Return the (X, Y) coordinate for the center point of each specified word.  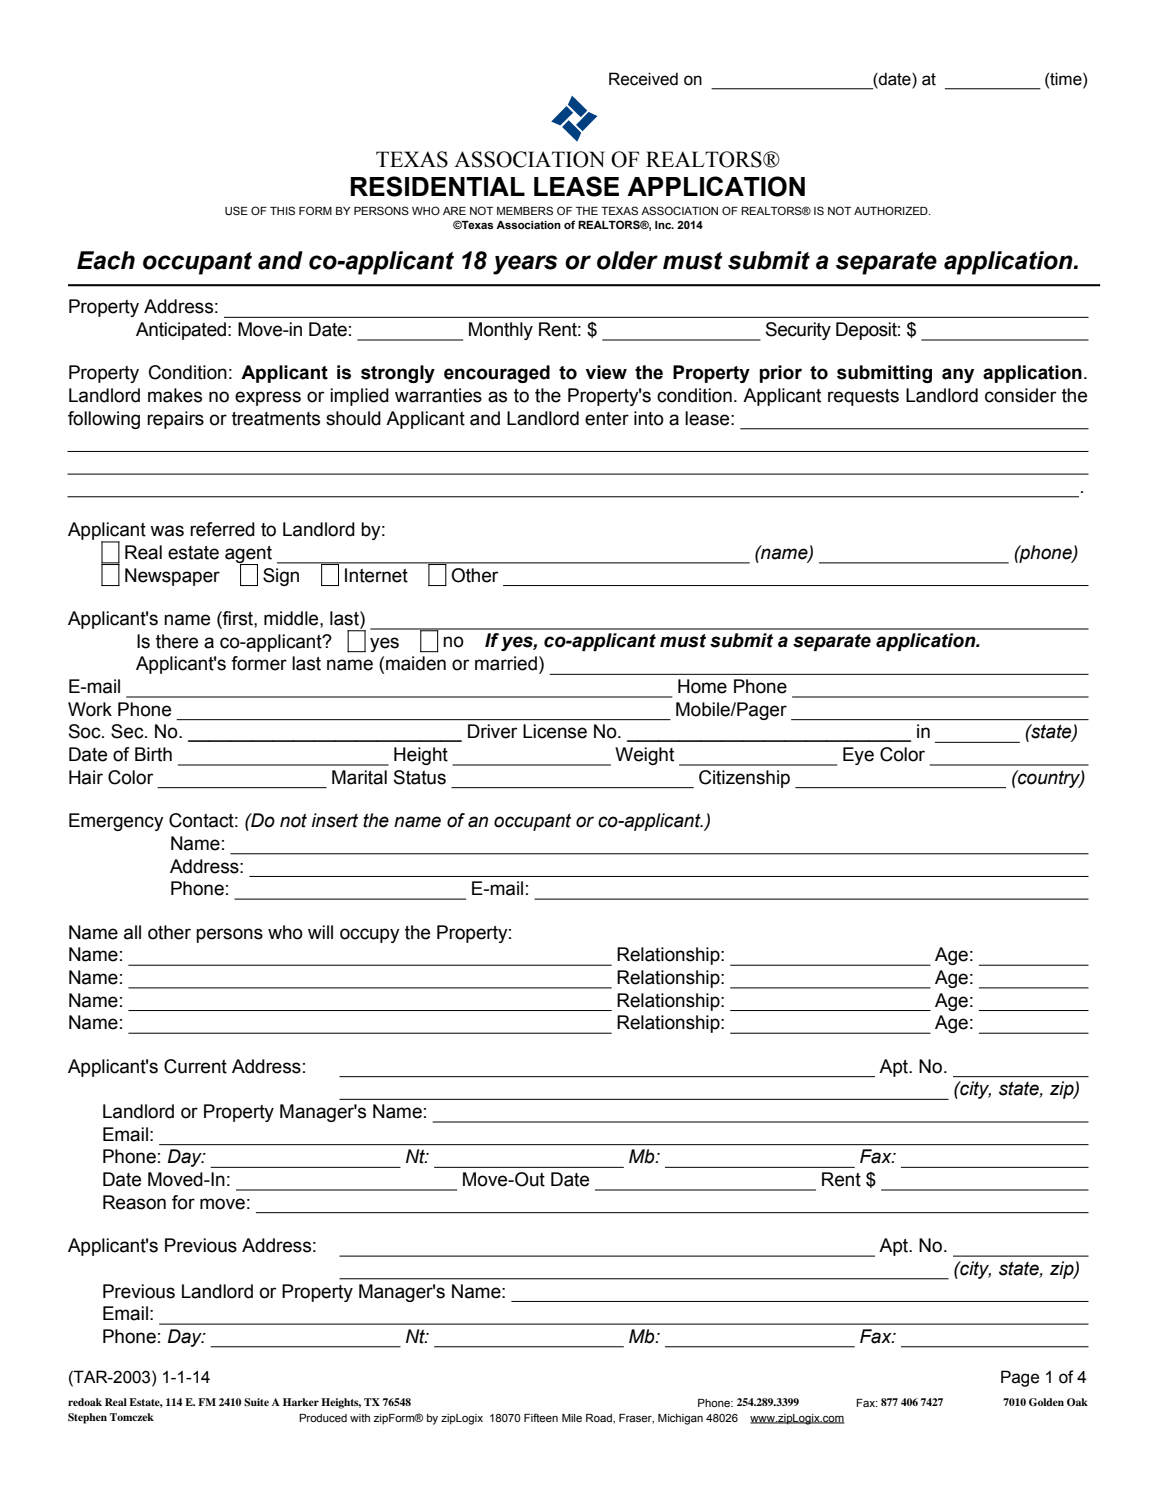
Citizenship (744, 779)
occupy (370, 935)
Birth (153, 754)
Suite (256, 1402)
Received (643, 79)
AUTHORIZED (892, 210)
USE (236, 210)
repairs (175, 420)
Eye (858, 756)
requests (863, 397)
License (555, 731)
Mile (572, 1418)
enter (607, 419)
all (132, 932)
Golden (1046, 1402)
